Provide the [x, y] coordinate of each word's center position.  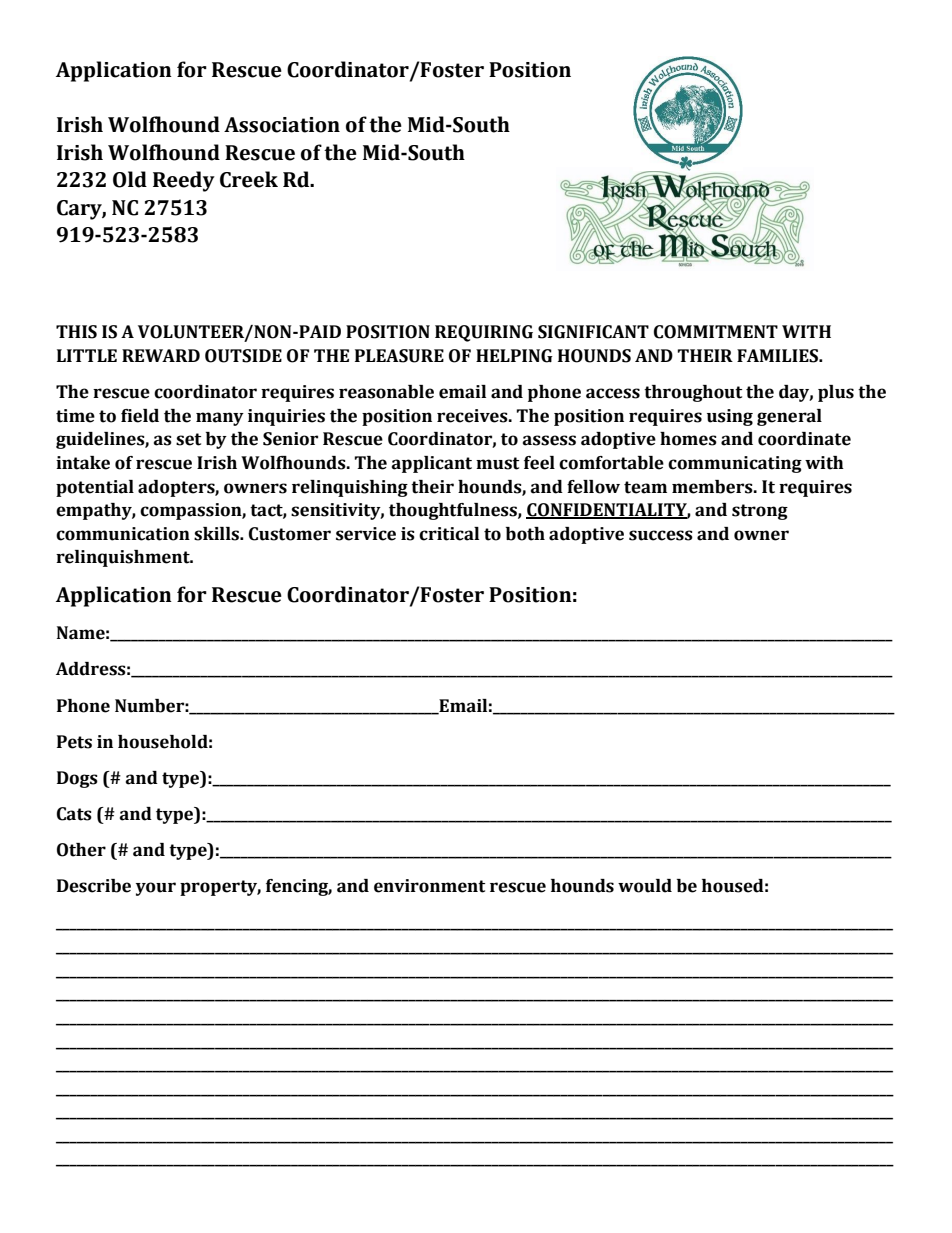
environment [429, 886]
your [156, 889]
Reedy [184, 181]
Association [282, 125]
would [645, 886]
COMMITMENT [716, 332]
